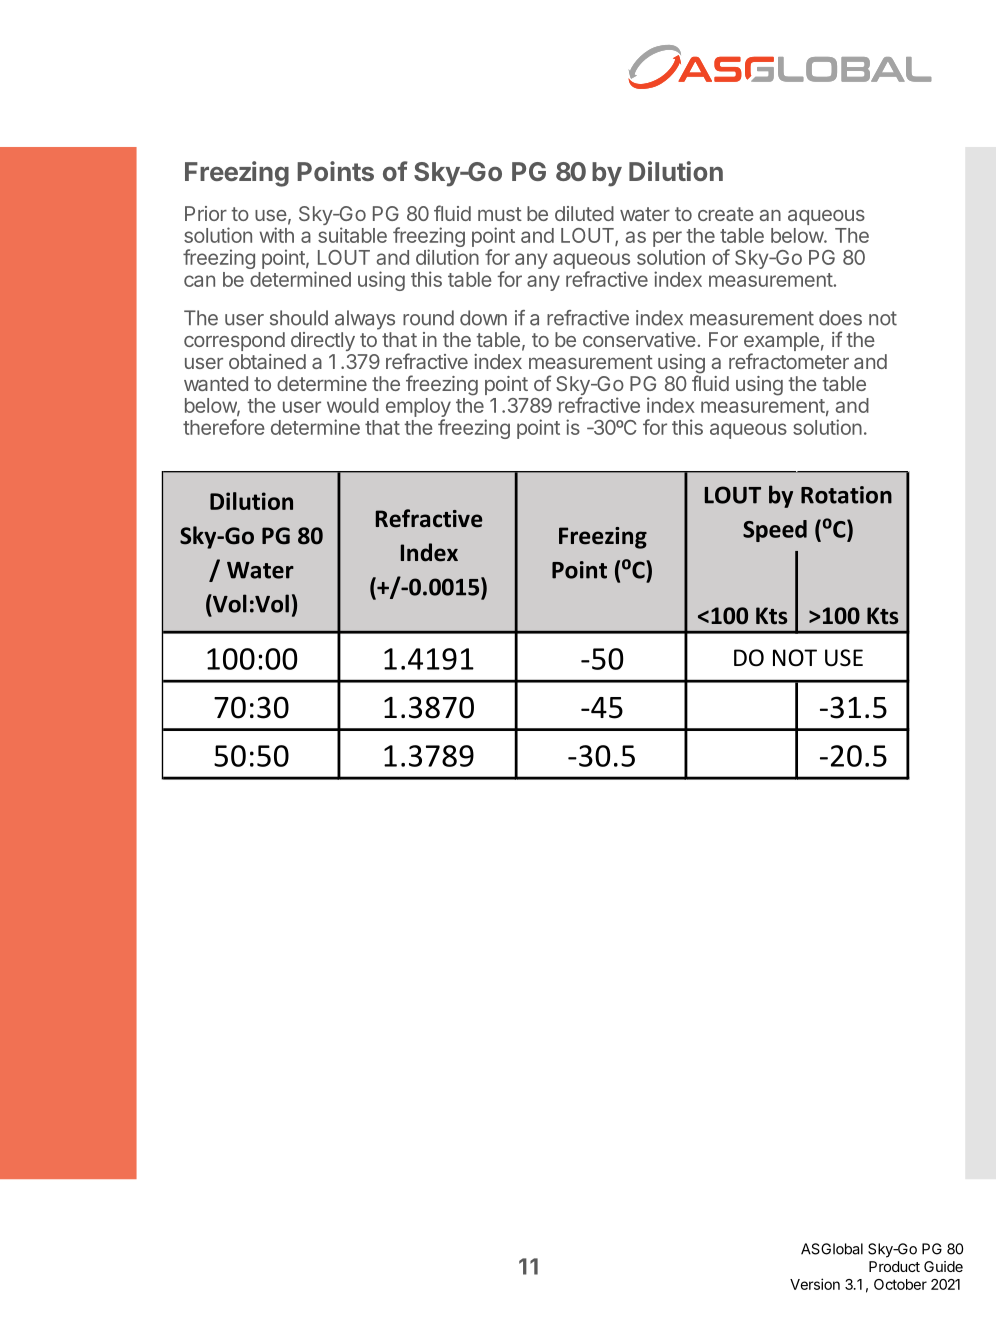  Describe the element at coordinates (224, 427) in the screenshot. I see `therefore` at that location.
